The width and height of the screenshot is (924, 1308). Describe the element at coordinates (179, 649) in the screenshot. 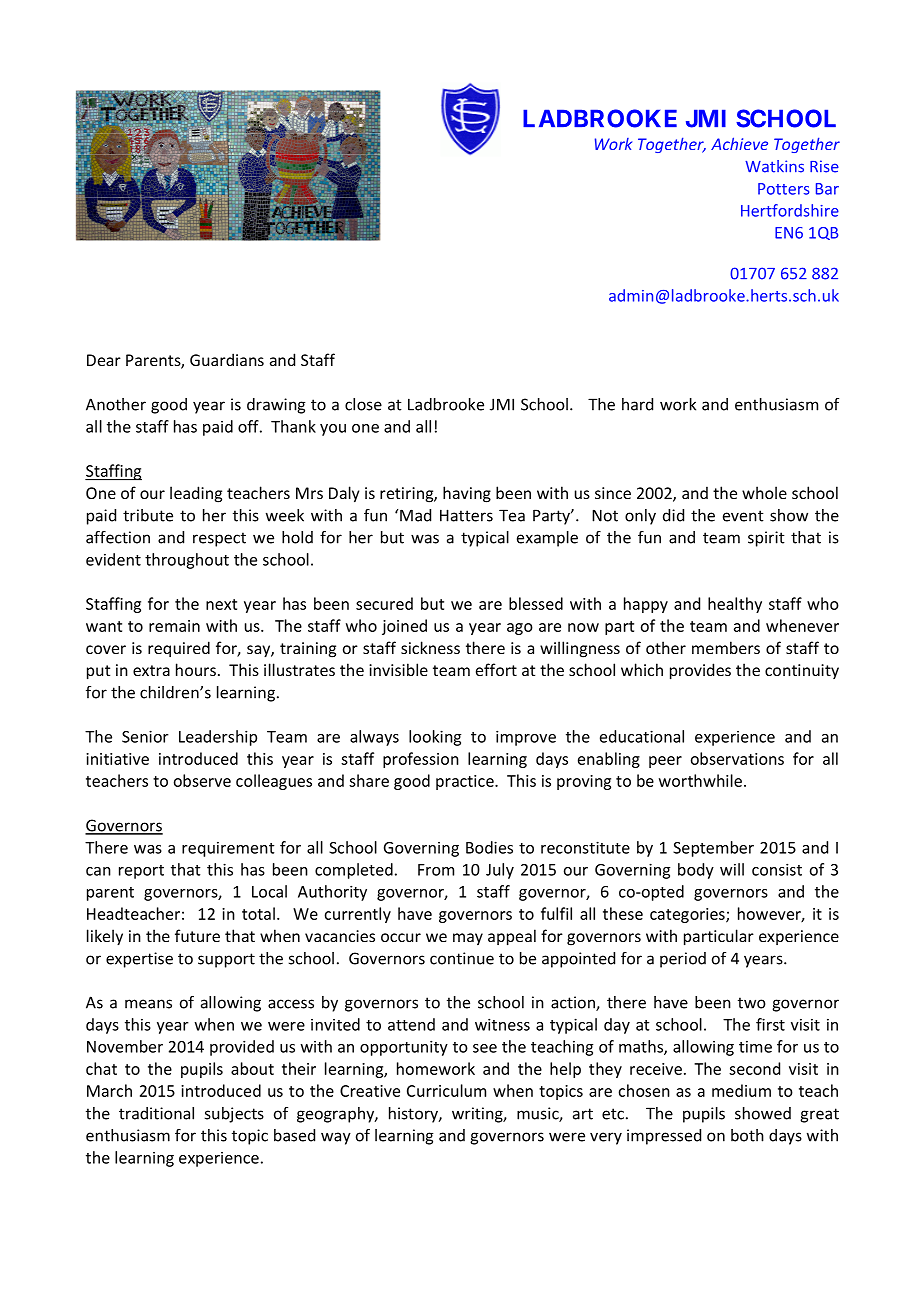

I see `required` at that location.
